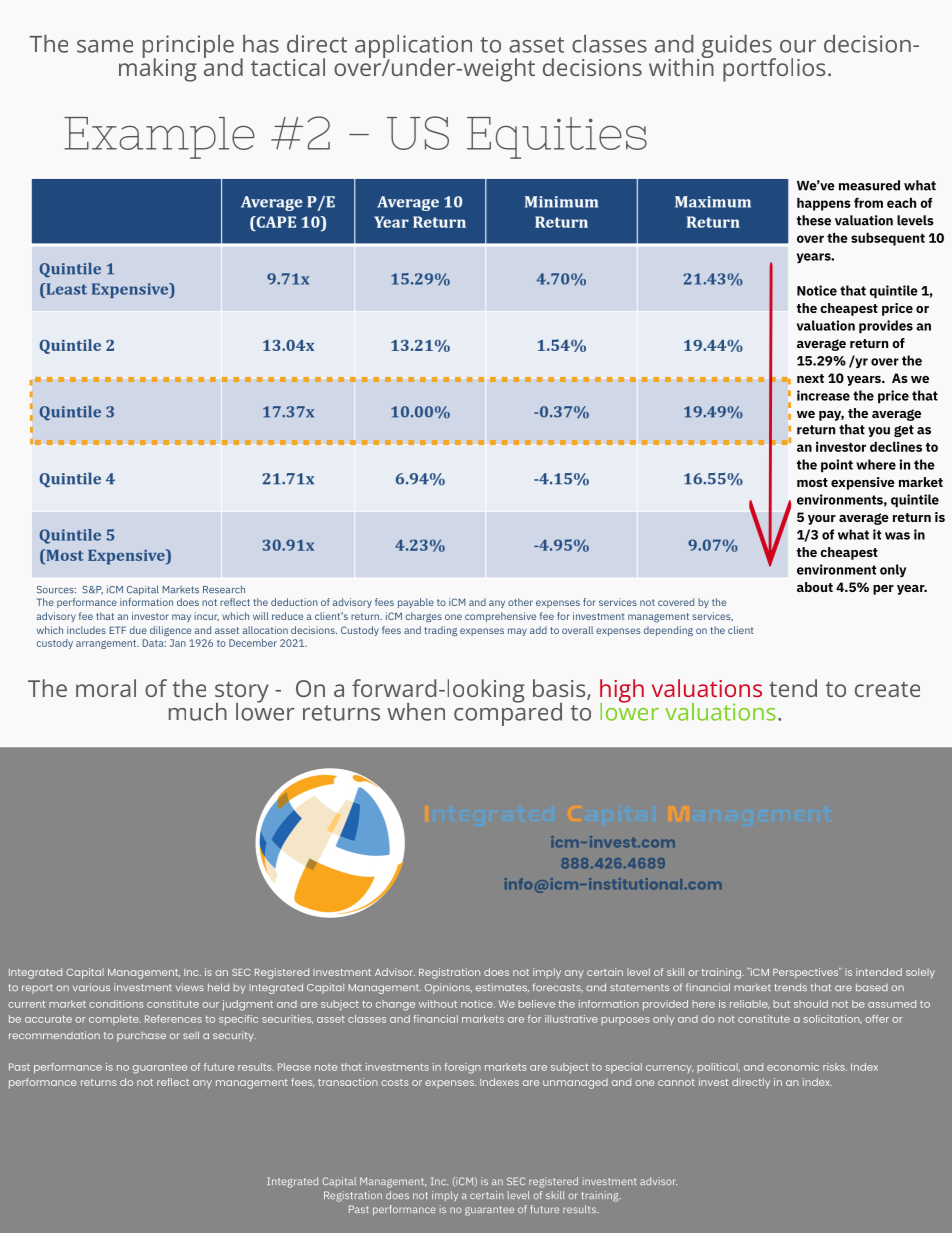 The width and height of the page is (952, 1233). I want to click on about, so click(815, 587).
